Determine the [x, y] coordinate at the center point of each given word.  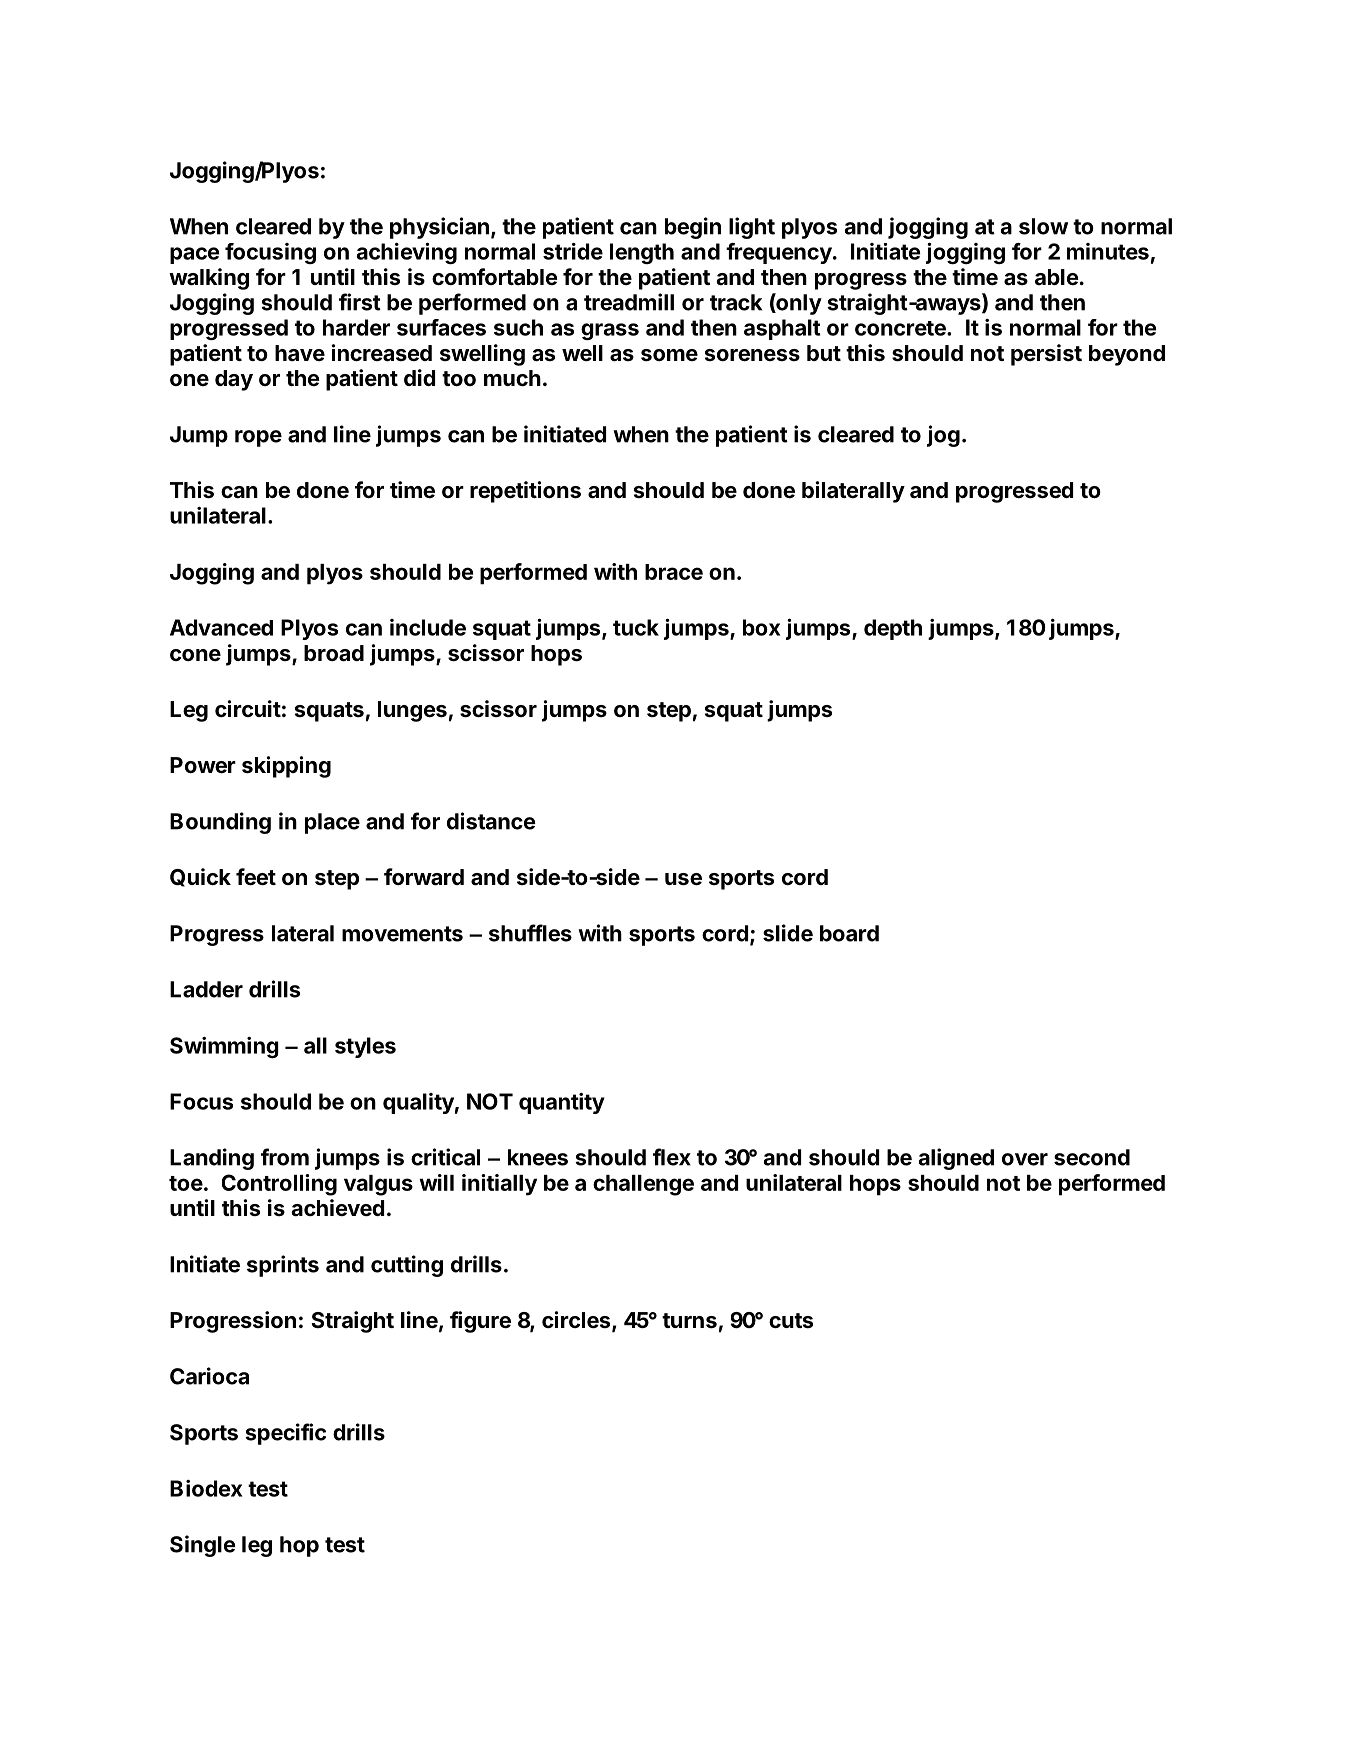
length [642, 253]
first [360, 302]
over [1025, 1159]
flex [672, 1157]
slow [1043, 226]
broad [334, 653]
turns [689, 1321]
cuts [791, 1321]
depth [893, 629]
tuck [636, 627]
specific [285, 1434]
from [285, 1157]
